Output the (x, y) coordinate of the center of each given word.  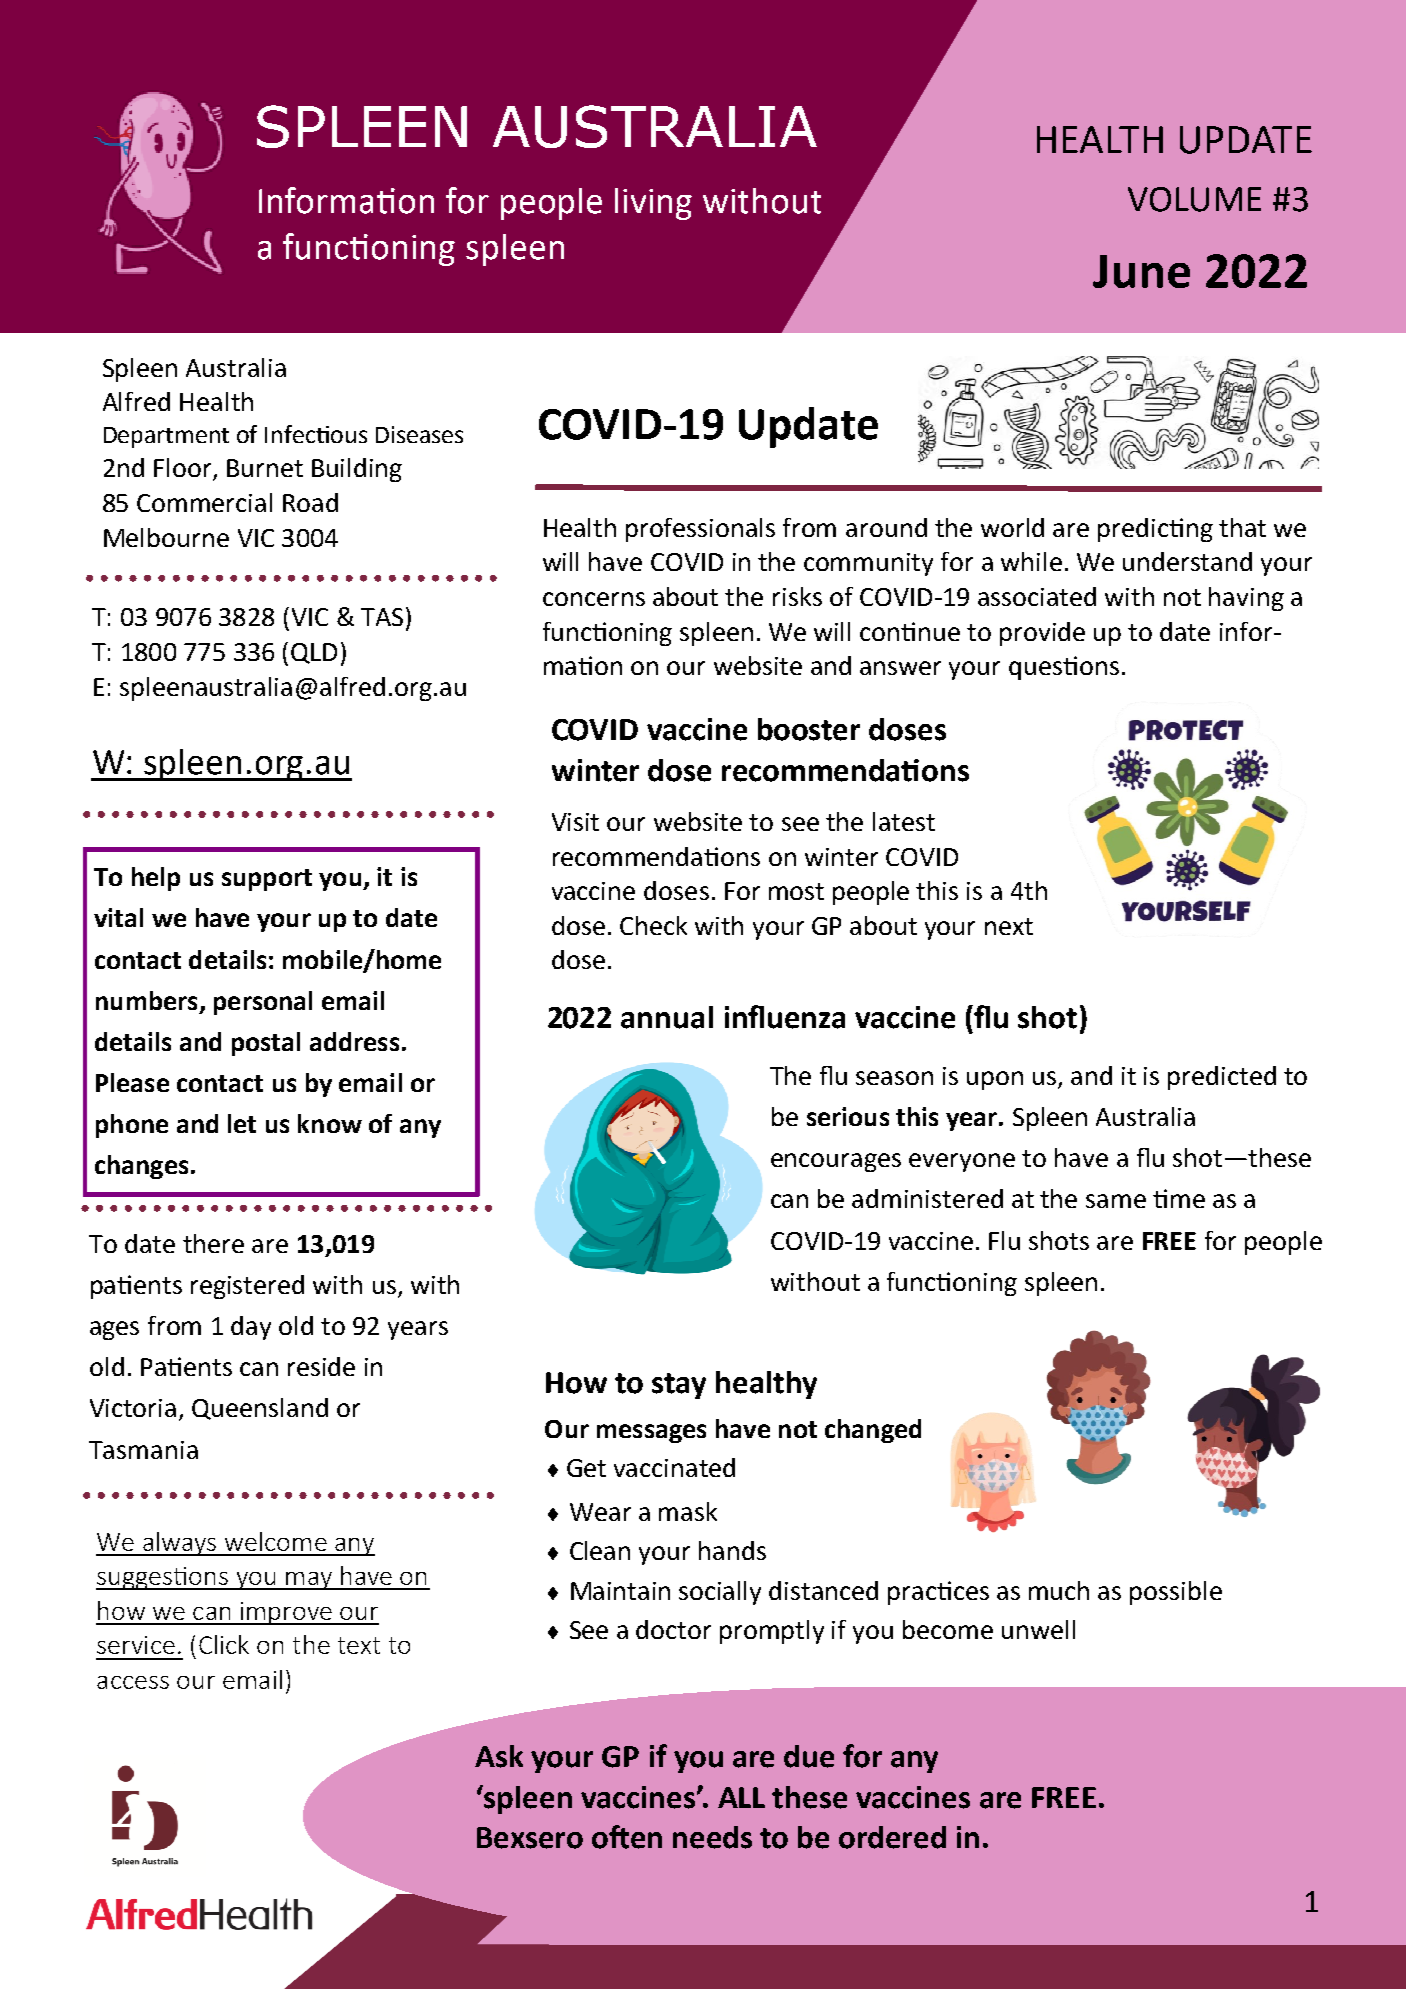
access (133, 1682)
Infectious (316, 434)
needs (712, 1837)
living (653, 204)
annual (667, 1017)
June (1141, 271)
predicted (1222, 1078)
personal (263, 1003)
